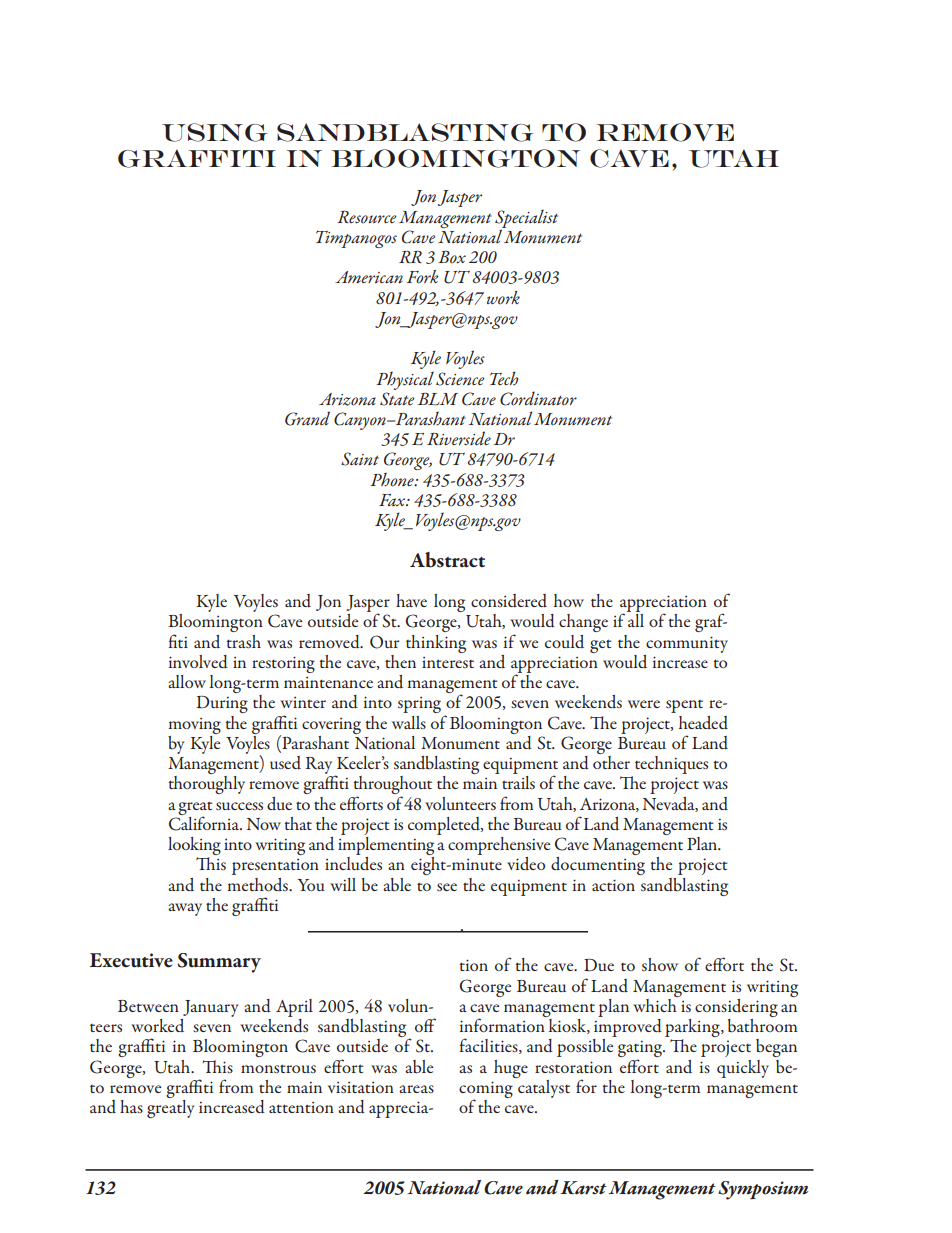 This screenshot has height=1233, width=952. Describe the element at coordinates (687, 644) in the screenshot. I see `community` at that location.
